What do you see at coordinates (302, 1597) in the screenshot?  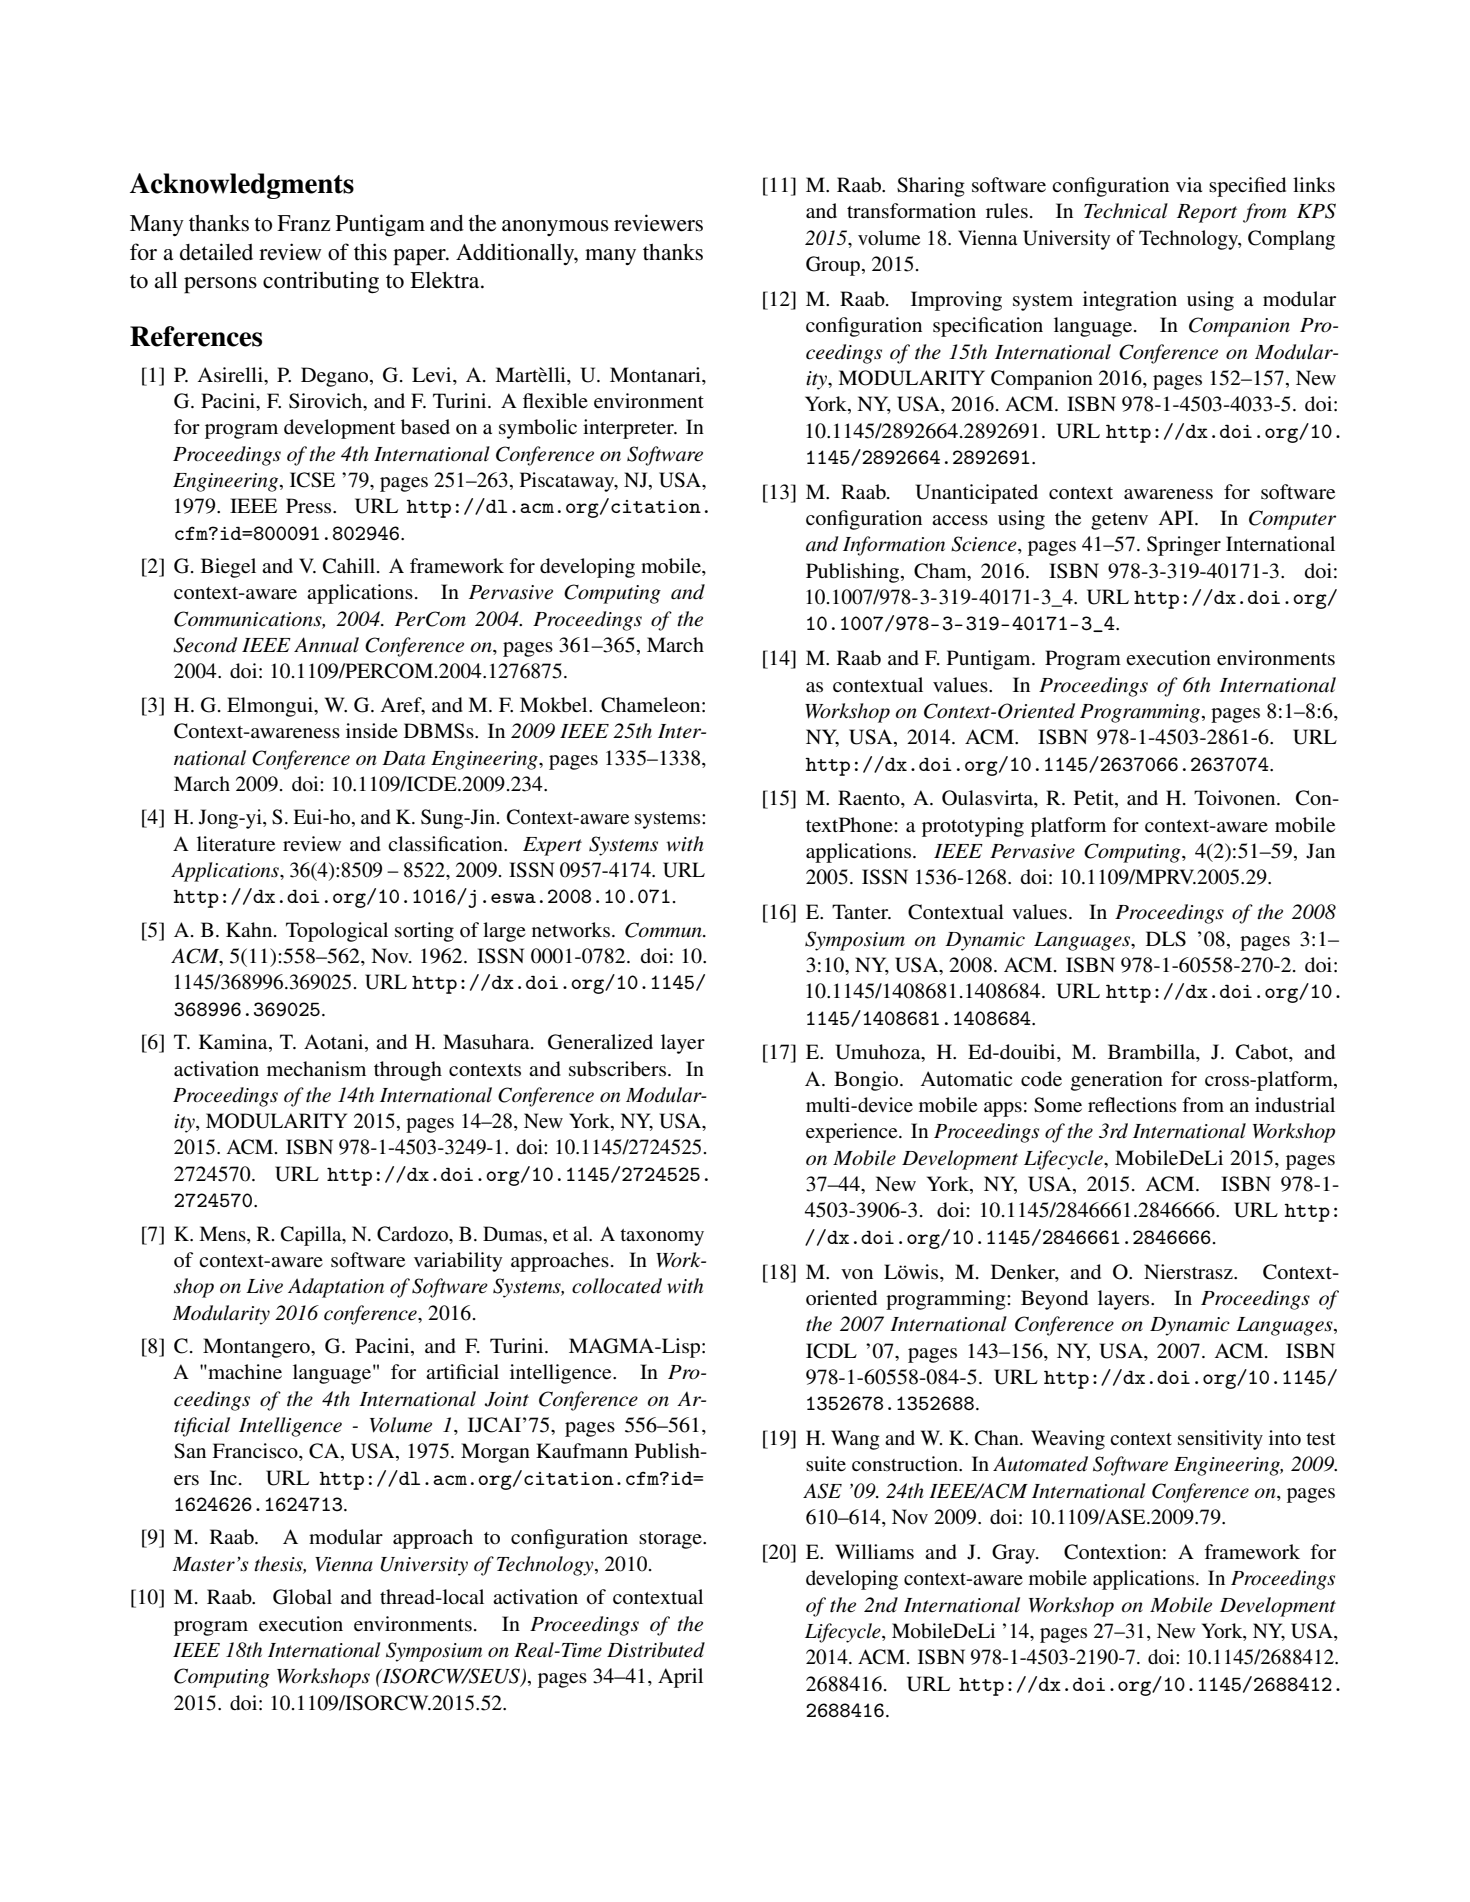 I see `Global` at bounding box center [302, 1597].
